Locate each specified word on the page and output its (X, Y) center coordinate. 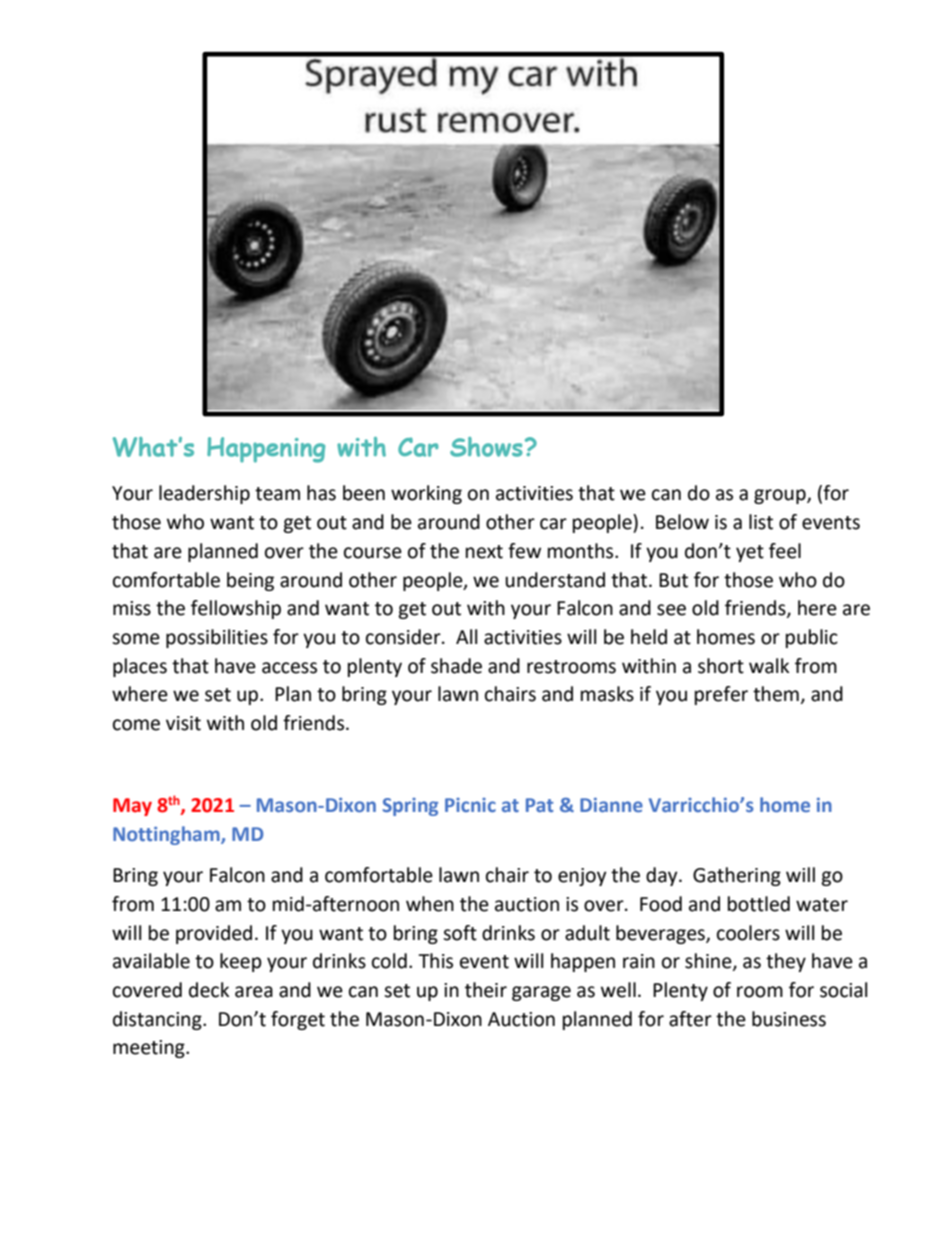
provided (214, 934)
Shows (486, 447)
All (466, 636)
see (671, 610)
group (781, 496)
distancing (158, 1020)
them (776, 694)
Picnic (470, 805)
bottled (759, 904)
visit (183, 723)
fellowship (236, 609)
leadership (204, 494)
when (430, 904)
